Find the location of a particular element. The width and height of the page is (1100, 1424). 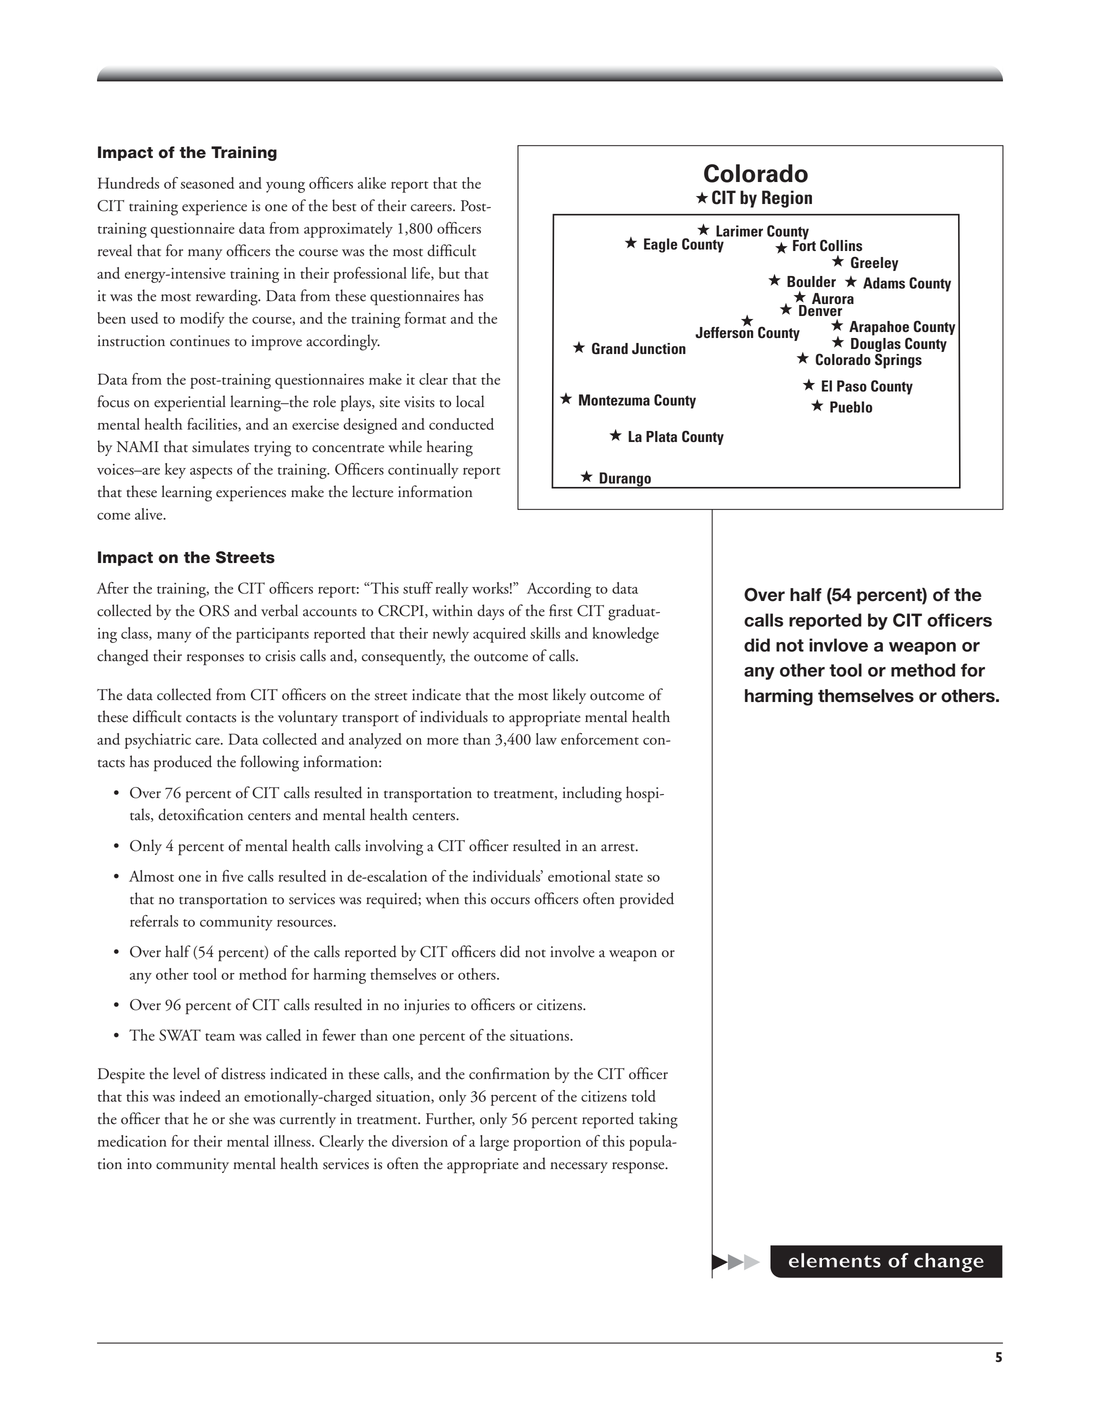

necessary is located at coordinates (579, 1167).
